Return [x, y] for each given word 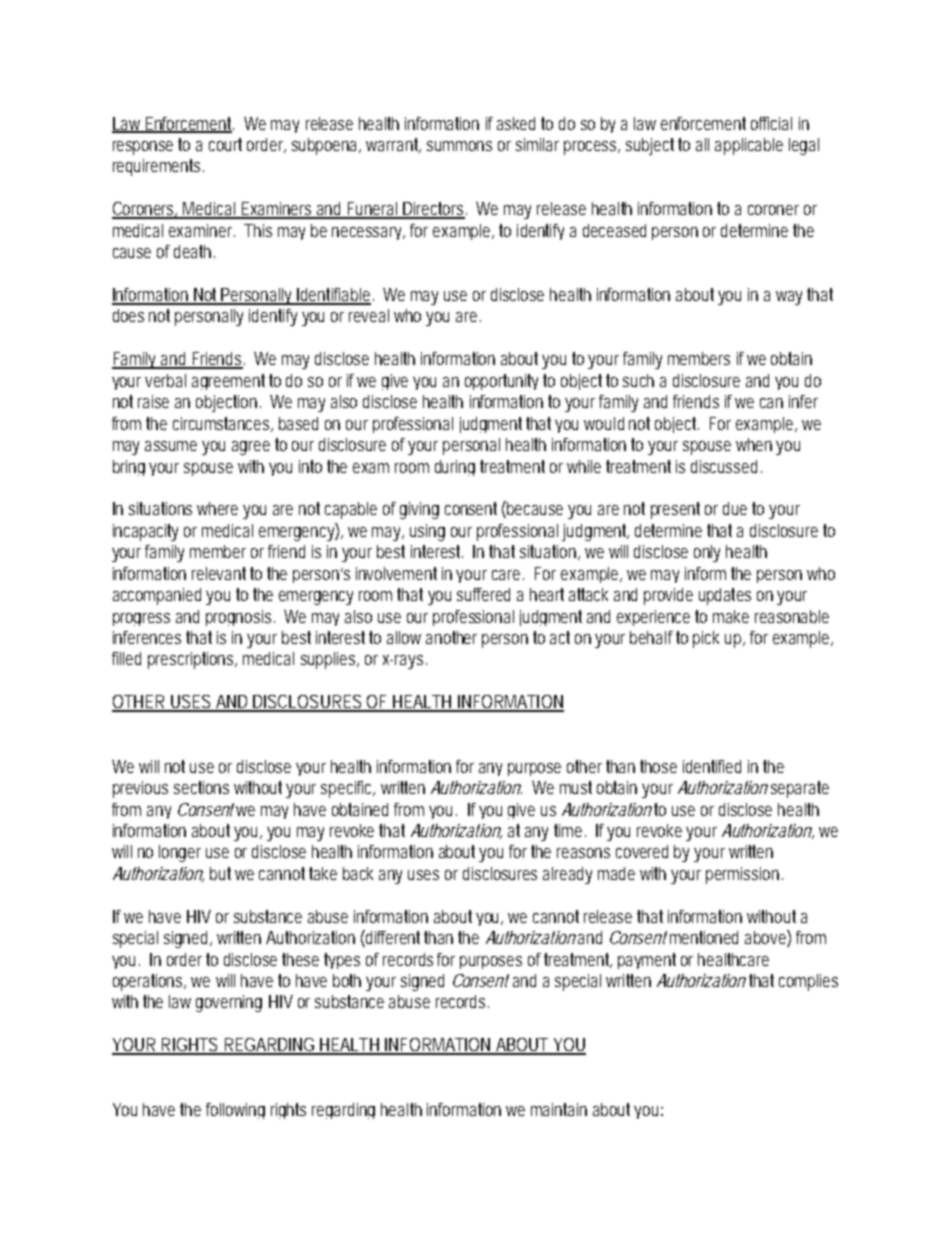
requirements [158, 167]
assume [171, 446]
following [235, 1111]
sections [201, 787]
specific [348, 789]
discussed [726, 466]
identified [712, 766]
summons [459, 146]
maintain [559, 1109]
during [455, 468]
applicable [749, 146]
